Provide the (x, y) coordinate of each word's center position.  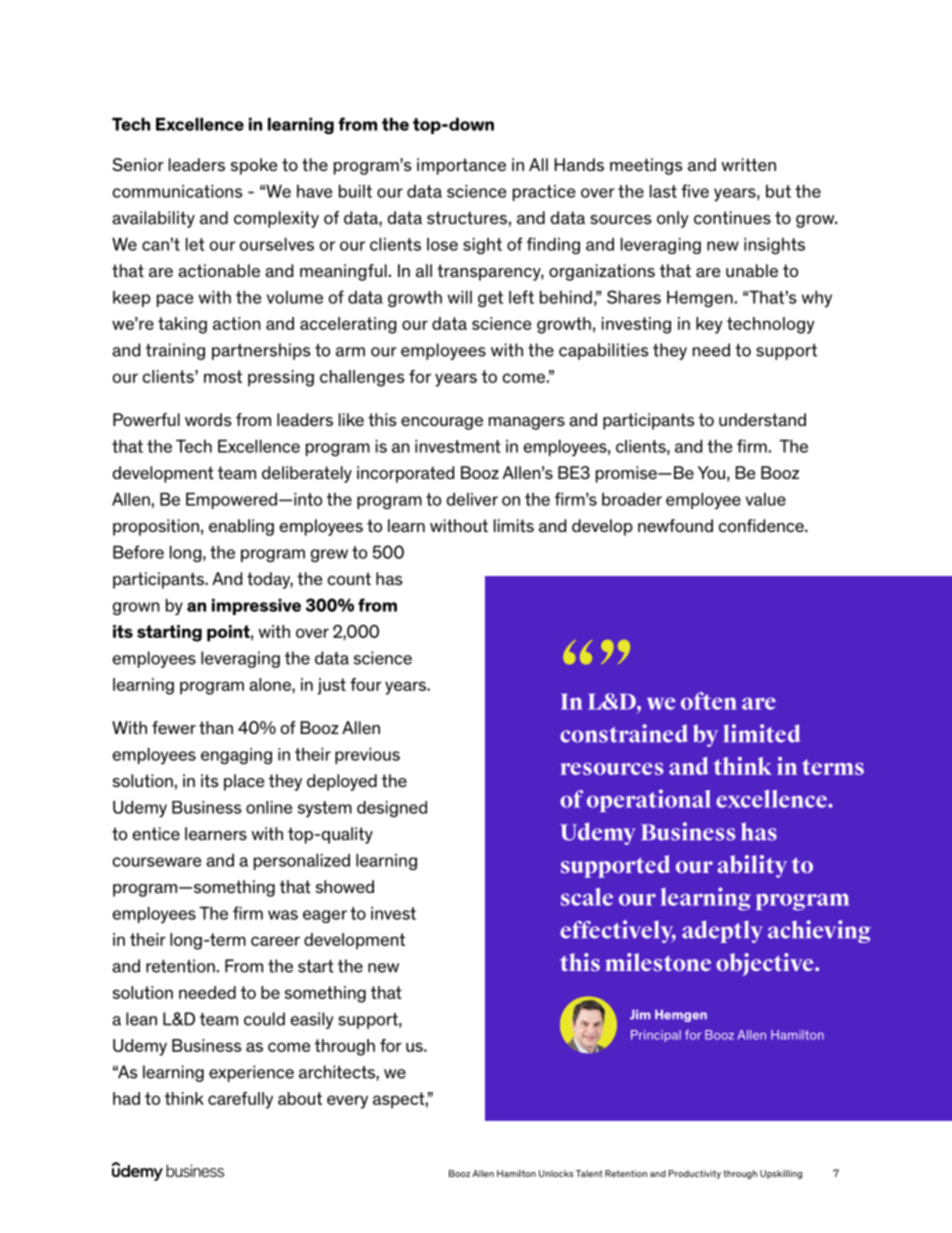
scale (587, 897)
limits (514, 525)
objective (766, 964)
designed (392, 809)
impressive (256, 606)
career (275, 941)
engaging (236, 756)
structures (467, 218)
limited (762, 733)
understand (762, 419)
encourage (442, 423)
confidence (762, 525)
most (223, 376)
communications (178, 191)
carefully (240, 1100)
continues (732, 218)
